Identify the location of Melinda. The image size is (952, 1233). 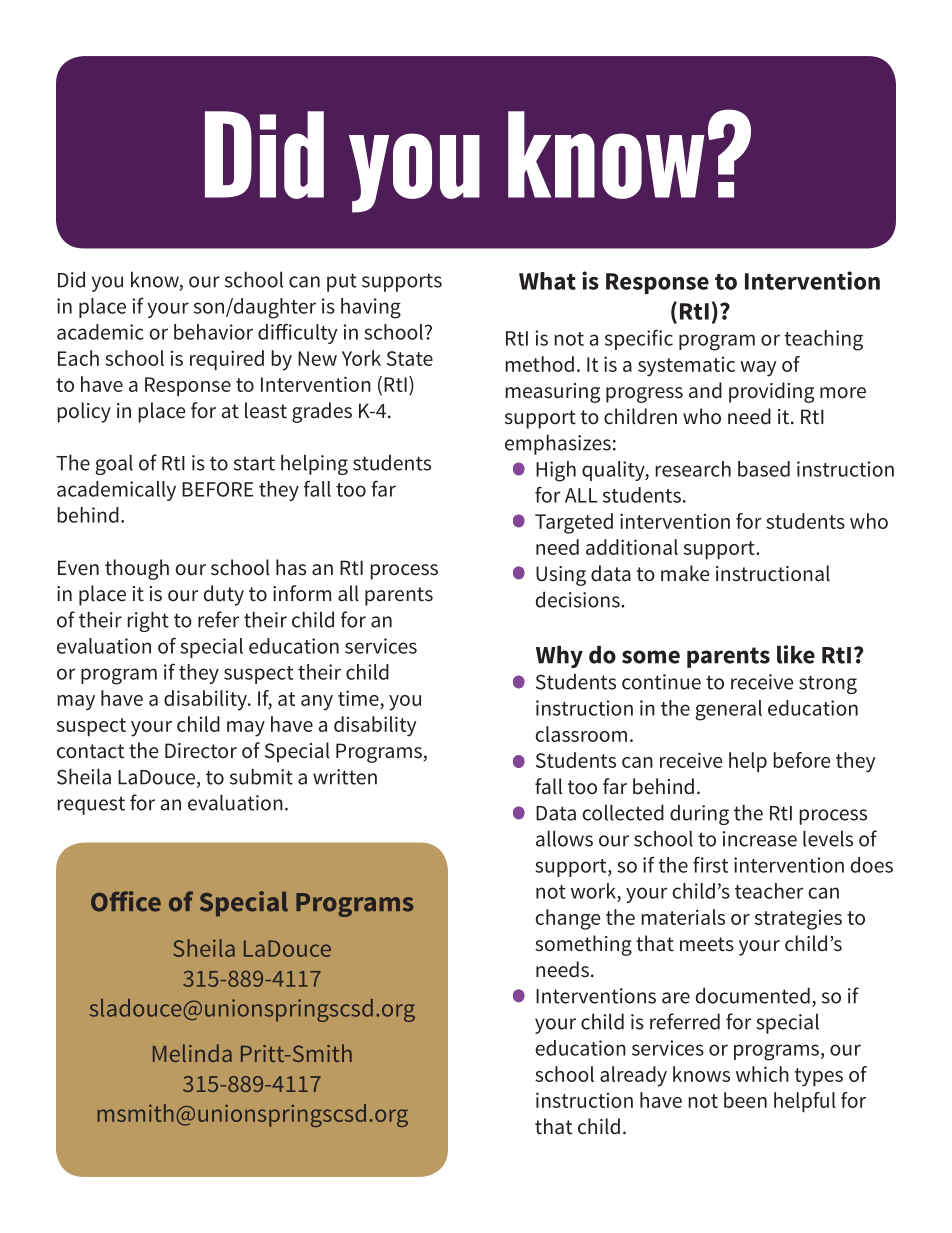
(192, 1053).
